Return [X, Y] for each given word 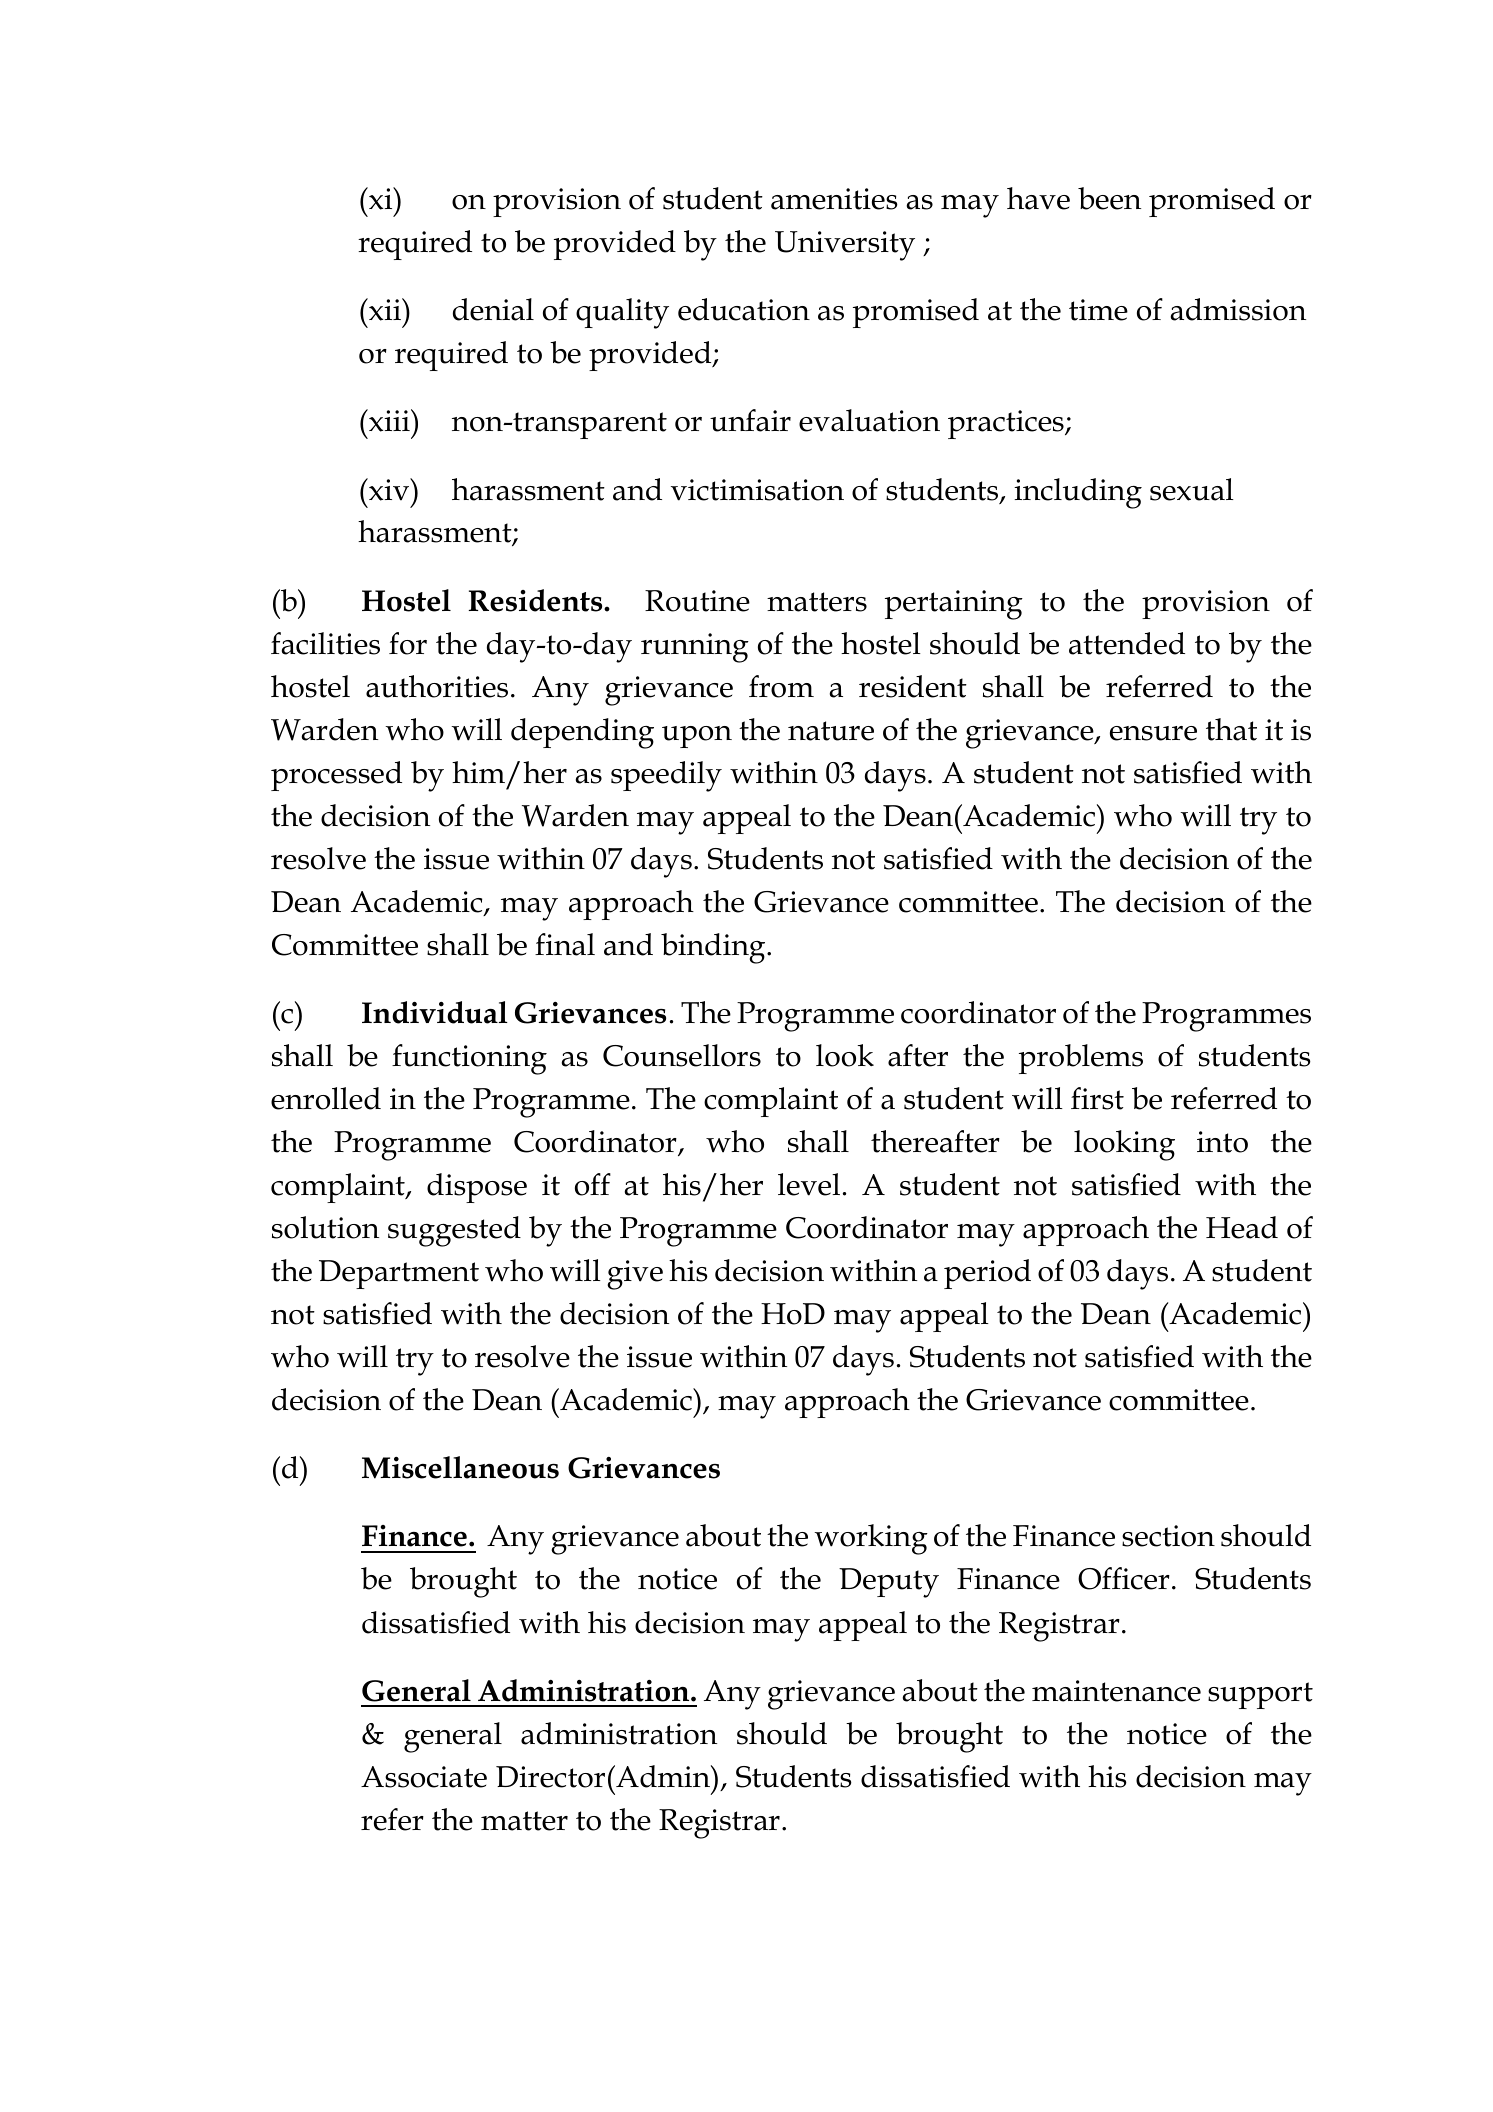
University [845, 246]
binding [714, 948]
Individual [435, 1012]
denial [493, 309]
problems [1081, 1059]
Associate [424, 1777]
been [1109, 198]
